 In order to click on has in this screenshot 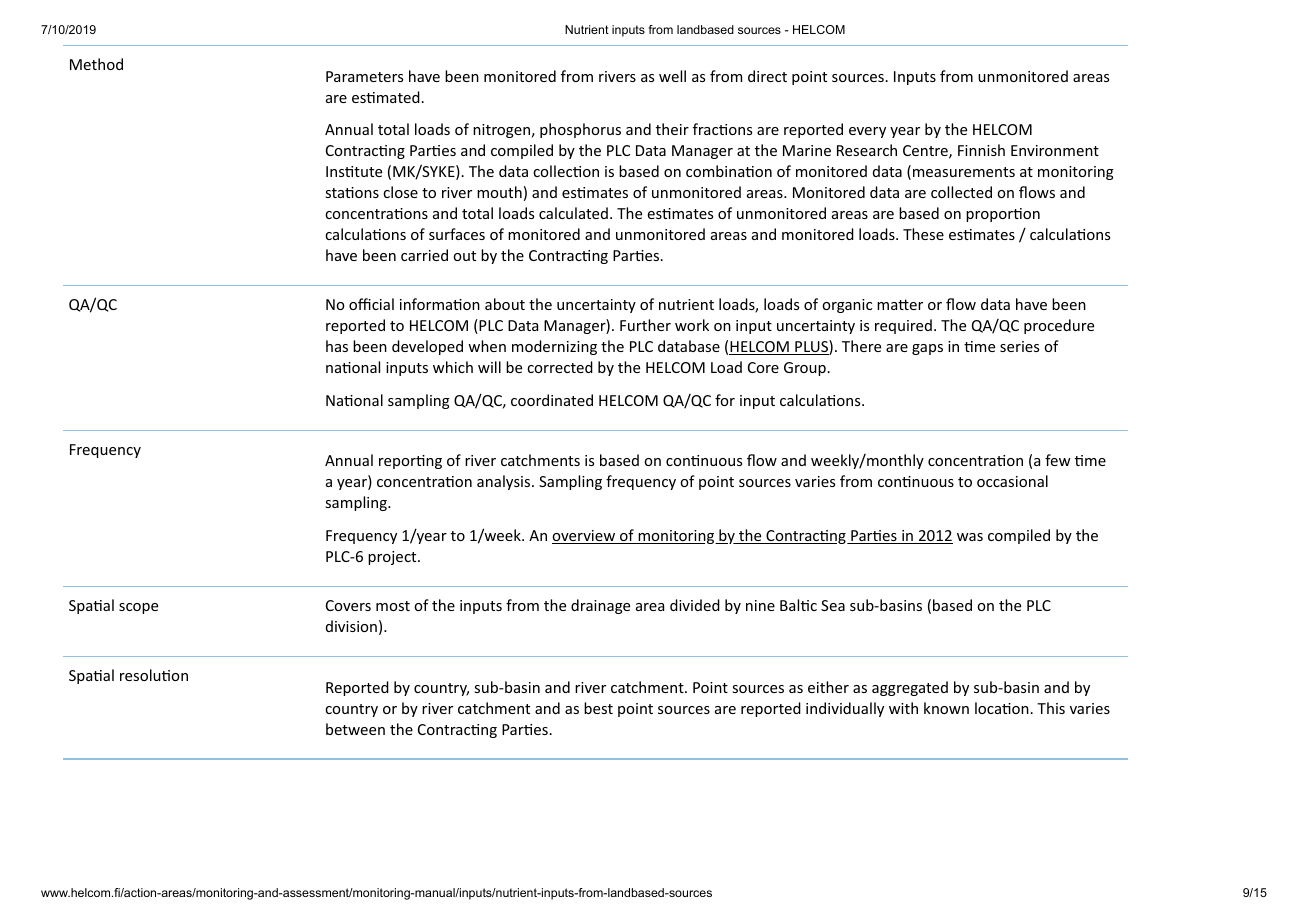, I will do `click(337, 346)`.
